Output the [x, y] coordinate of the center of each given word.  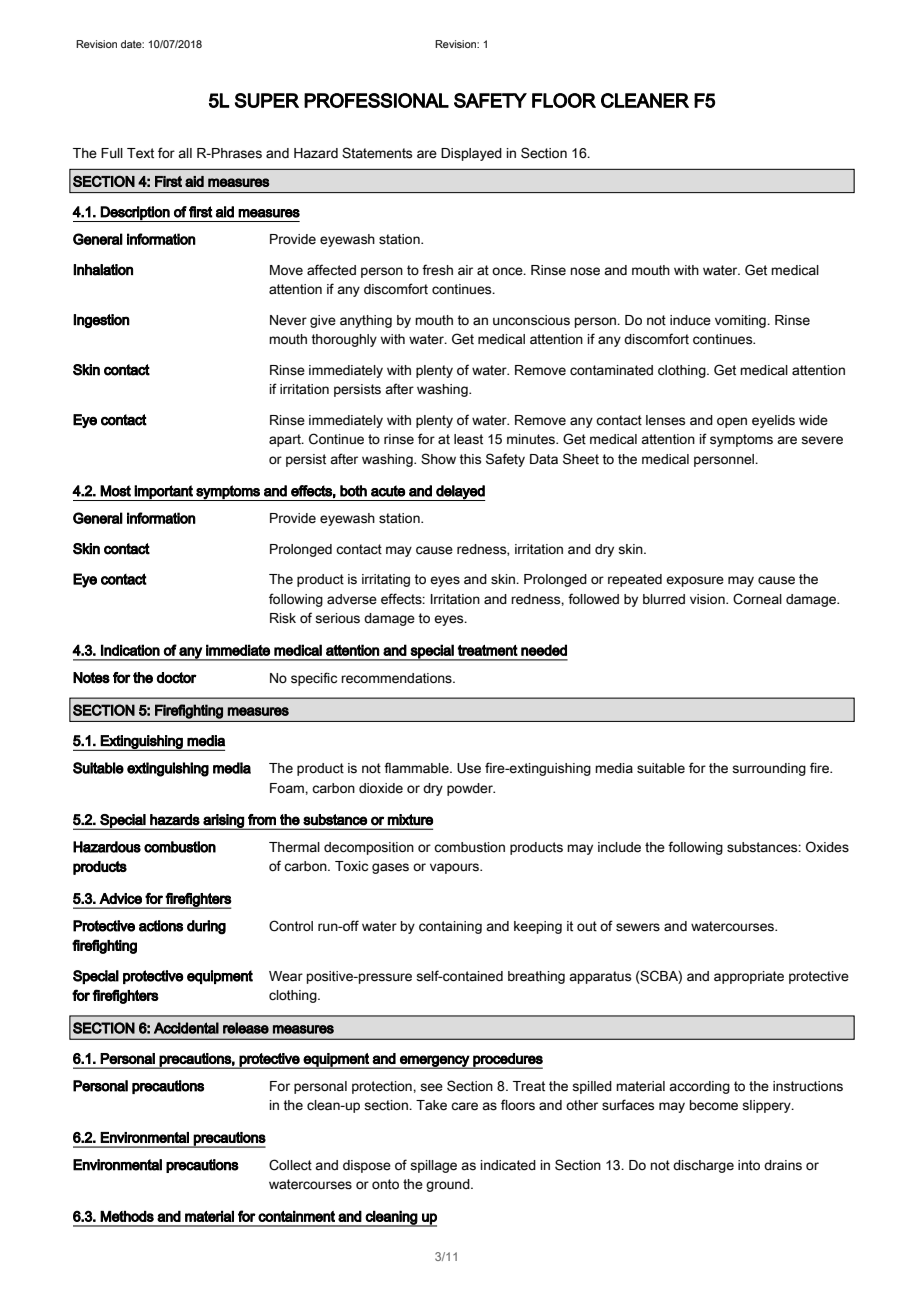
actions [161, 926]
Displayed [471, 154]
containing [450, 927]
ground [449, 1185]
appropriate [749, 977]
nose [585, 271]
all [185, 153]
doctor [177, 678]
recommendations [397, 678]
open [732, 422]
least [468, 439]
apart [286, 440]
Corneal [757, 599]
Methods [127, 1216]
